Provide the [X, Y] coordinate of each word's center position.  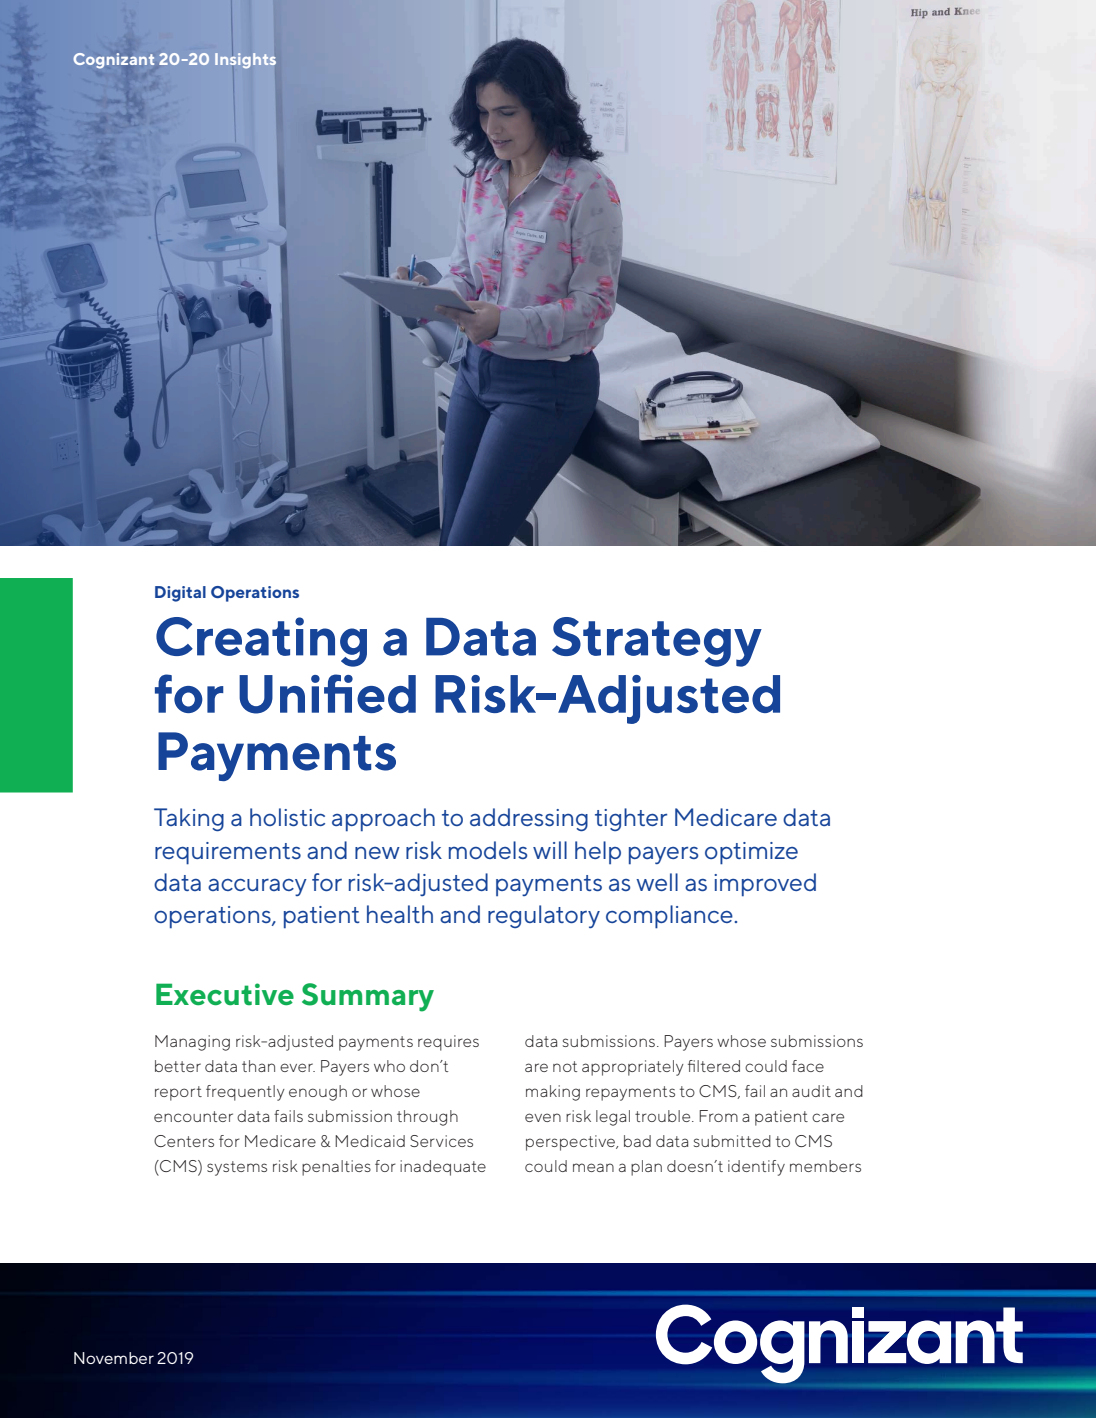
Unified [327, 694]
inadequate [443, 1168]
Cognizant [113, 61]
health [400, 914]
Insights [245, 60]
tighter [631, 819]
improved [765, 884]
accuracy [257, 887]
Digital [180, 594]
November [114, 1358]
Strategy [657, 642]
